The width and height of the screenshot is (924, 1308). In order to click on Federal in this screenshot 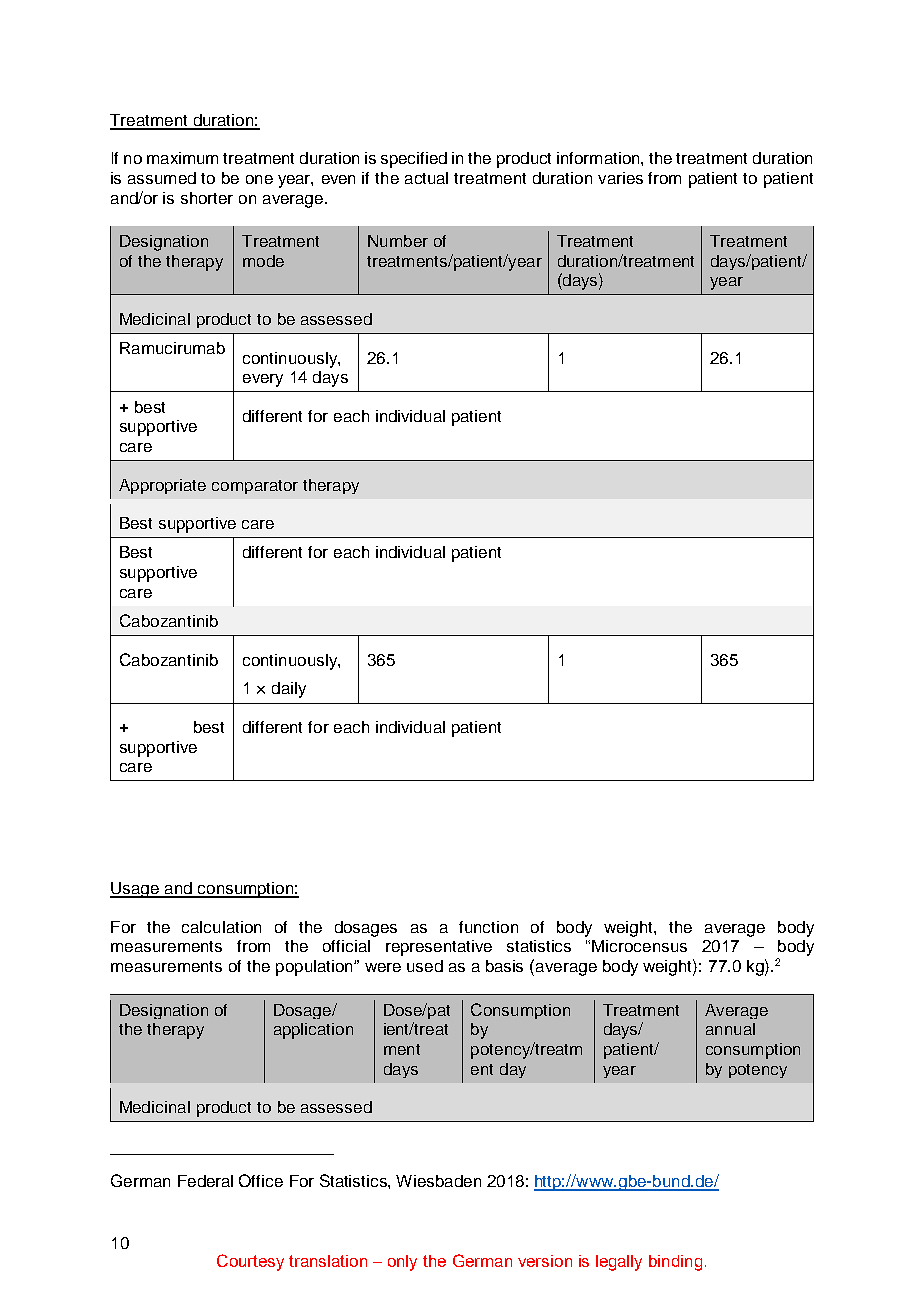, I will do `click(205, 1181)`.
